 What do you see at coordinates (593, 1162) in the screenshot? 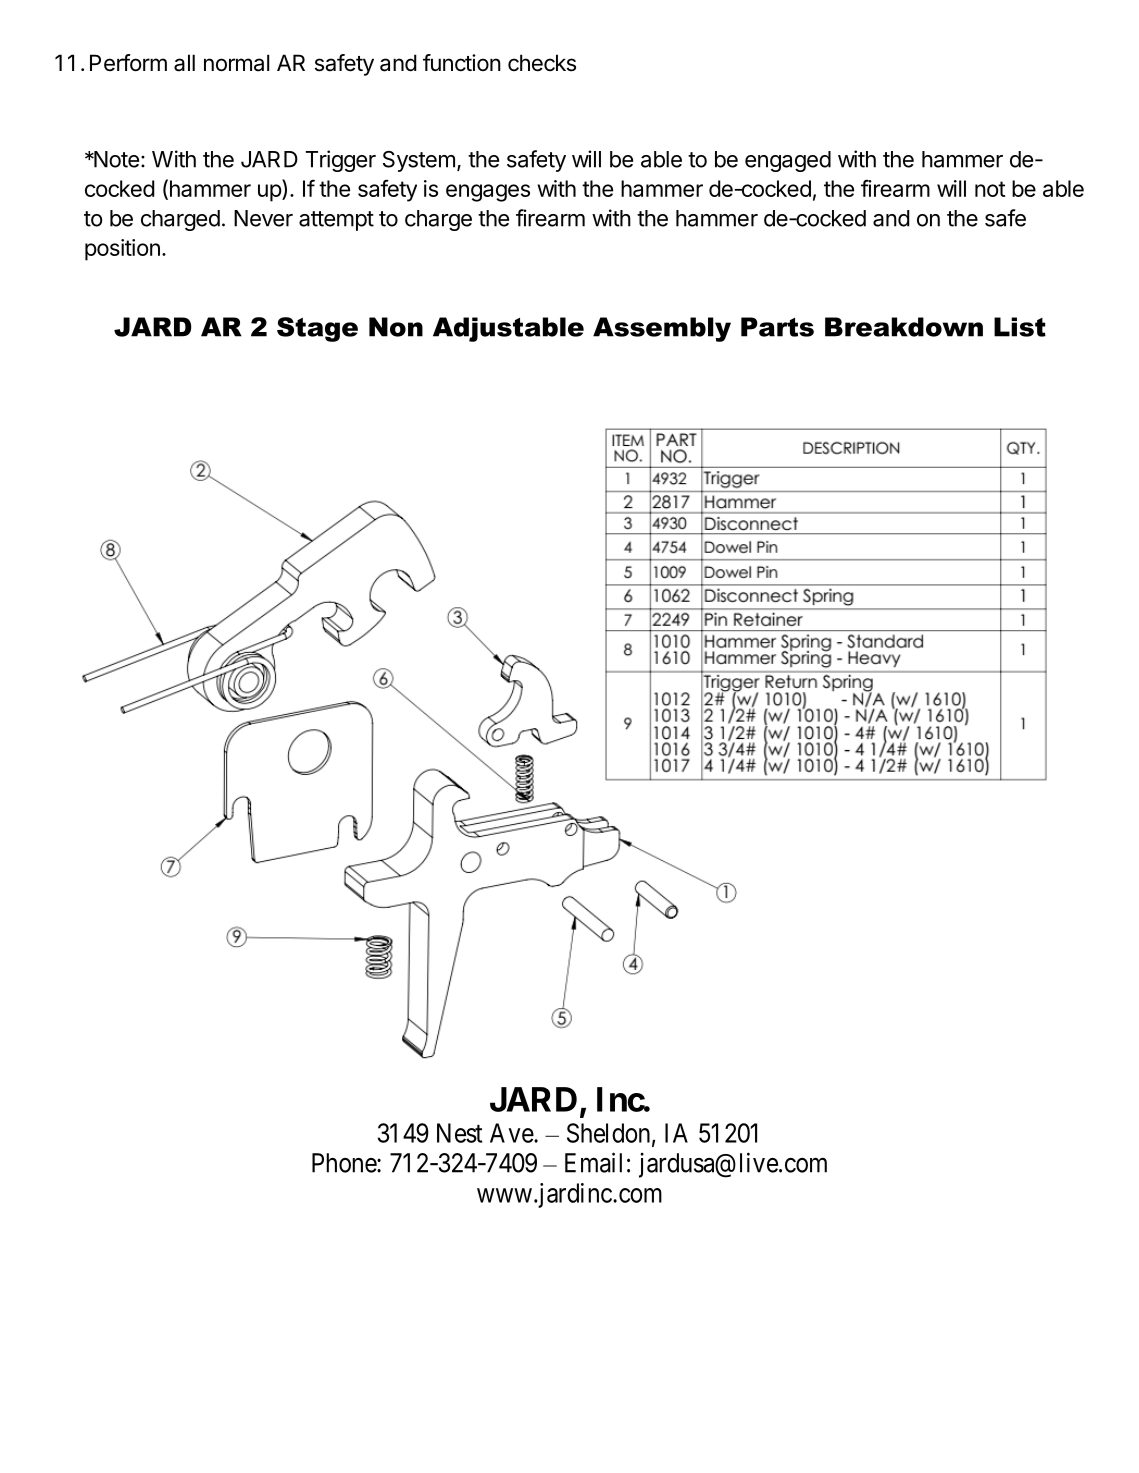
I see `Email` at bounding box center [593, 1162].
